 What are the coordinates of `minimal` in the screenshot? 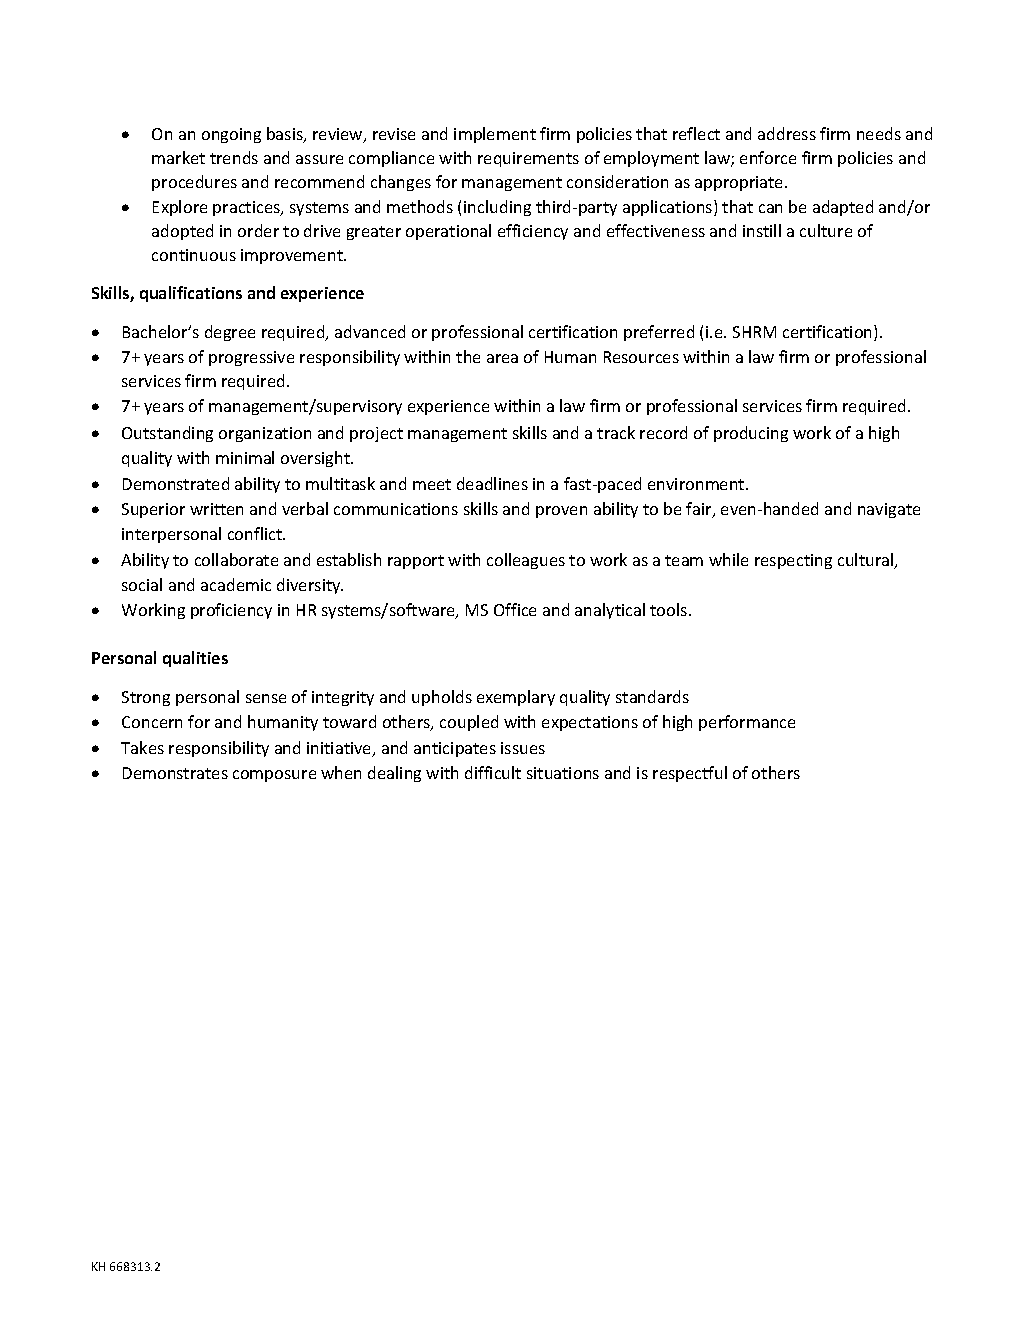 It's located at (245, 457).
